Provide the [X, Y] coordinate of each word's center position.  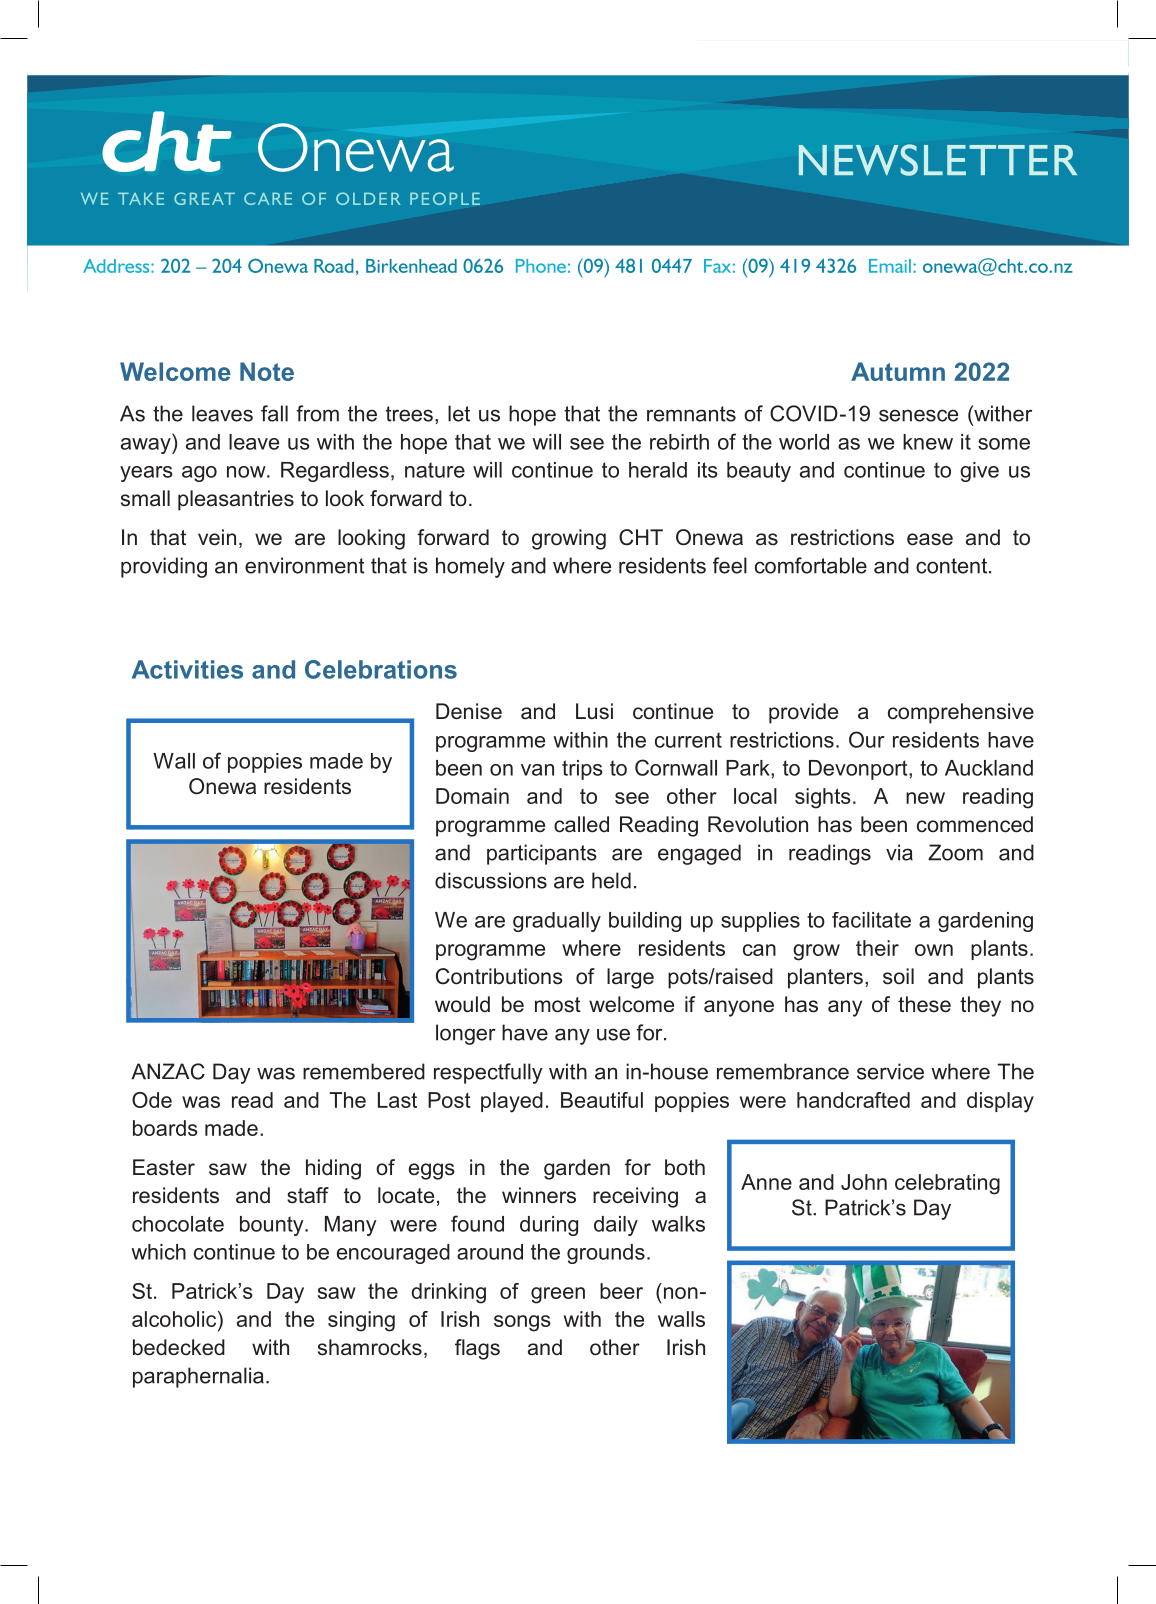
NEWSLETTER [938, 160]
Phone [541, 266]
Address [117, 266]
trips [582, 770]
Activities [187, 669]
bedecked [179, 1347]
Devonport [859, 770]
